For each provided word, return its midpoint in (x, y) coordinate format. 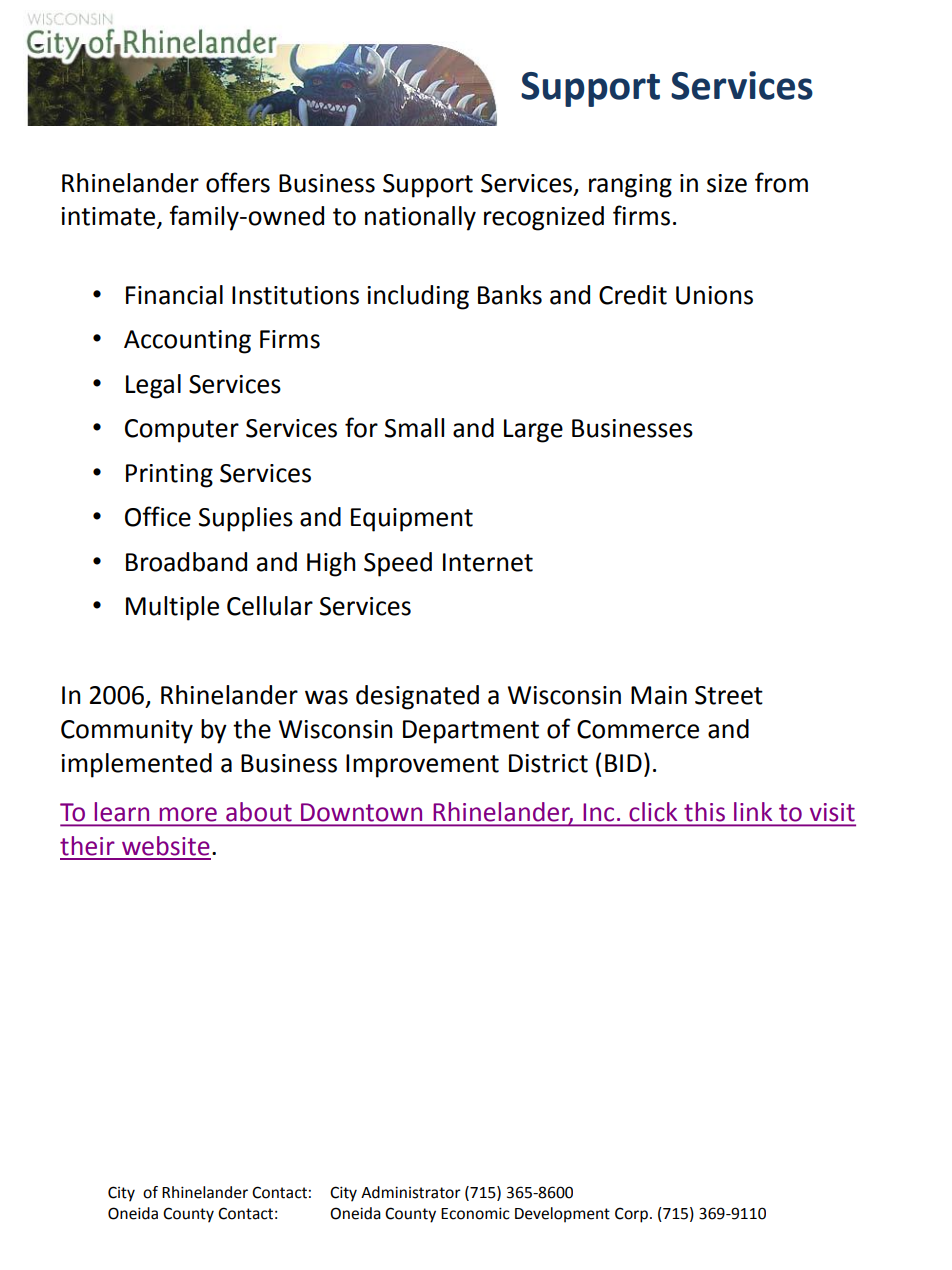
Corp (631, 1215)
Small (414, 428)
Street (729, 695)
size (727, 183)
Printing (169, 476)
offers (238, 182)
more (188, 814)
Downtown (361, 812)
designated (417, 697)
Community (127, 732)
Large (533, 431)
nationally (420, 218)
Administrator (411, 1192)
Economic (475, 1213)
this (705, 811)
